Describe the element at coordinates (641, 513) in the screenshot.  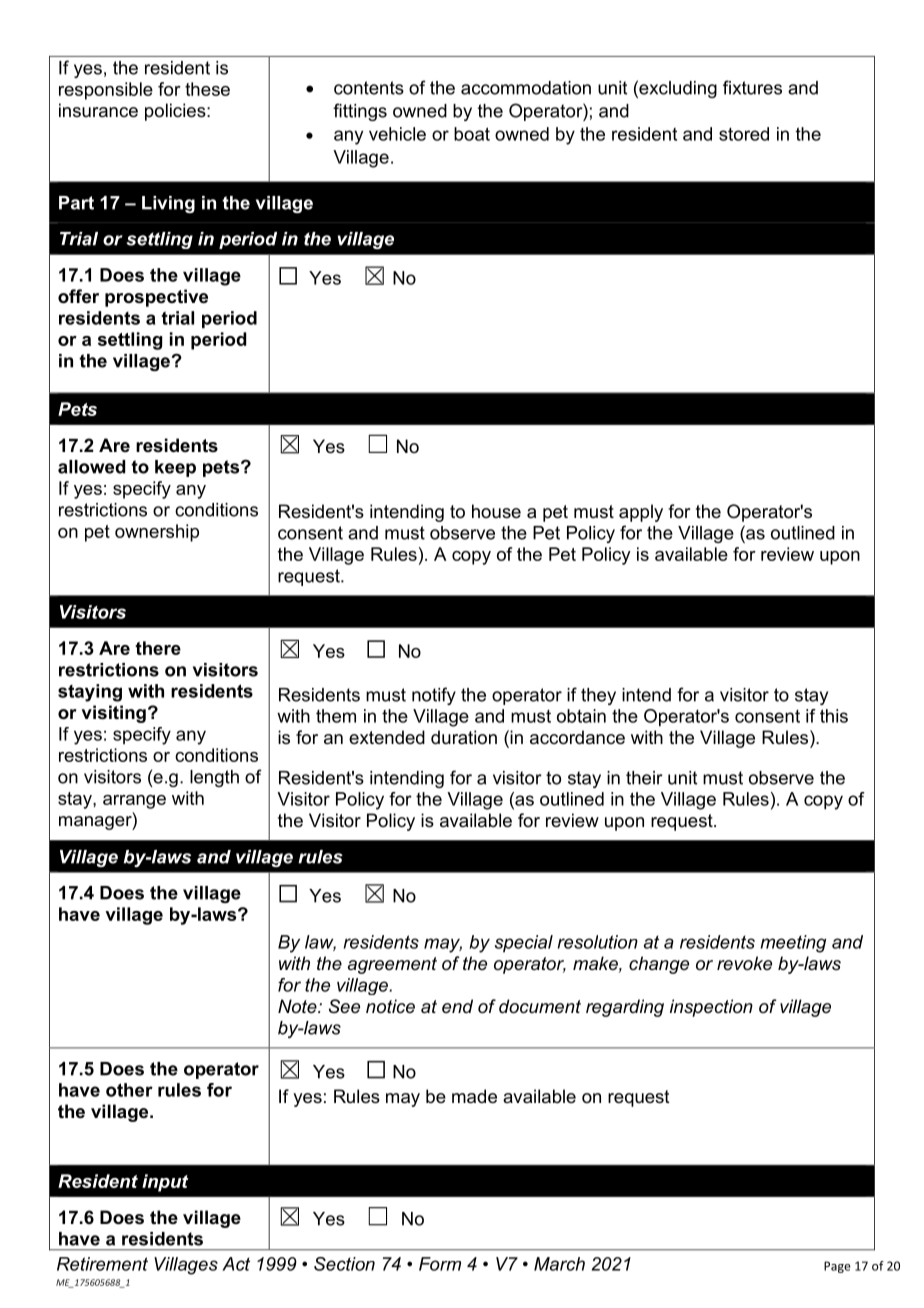
I see `apply` at that location.
